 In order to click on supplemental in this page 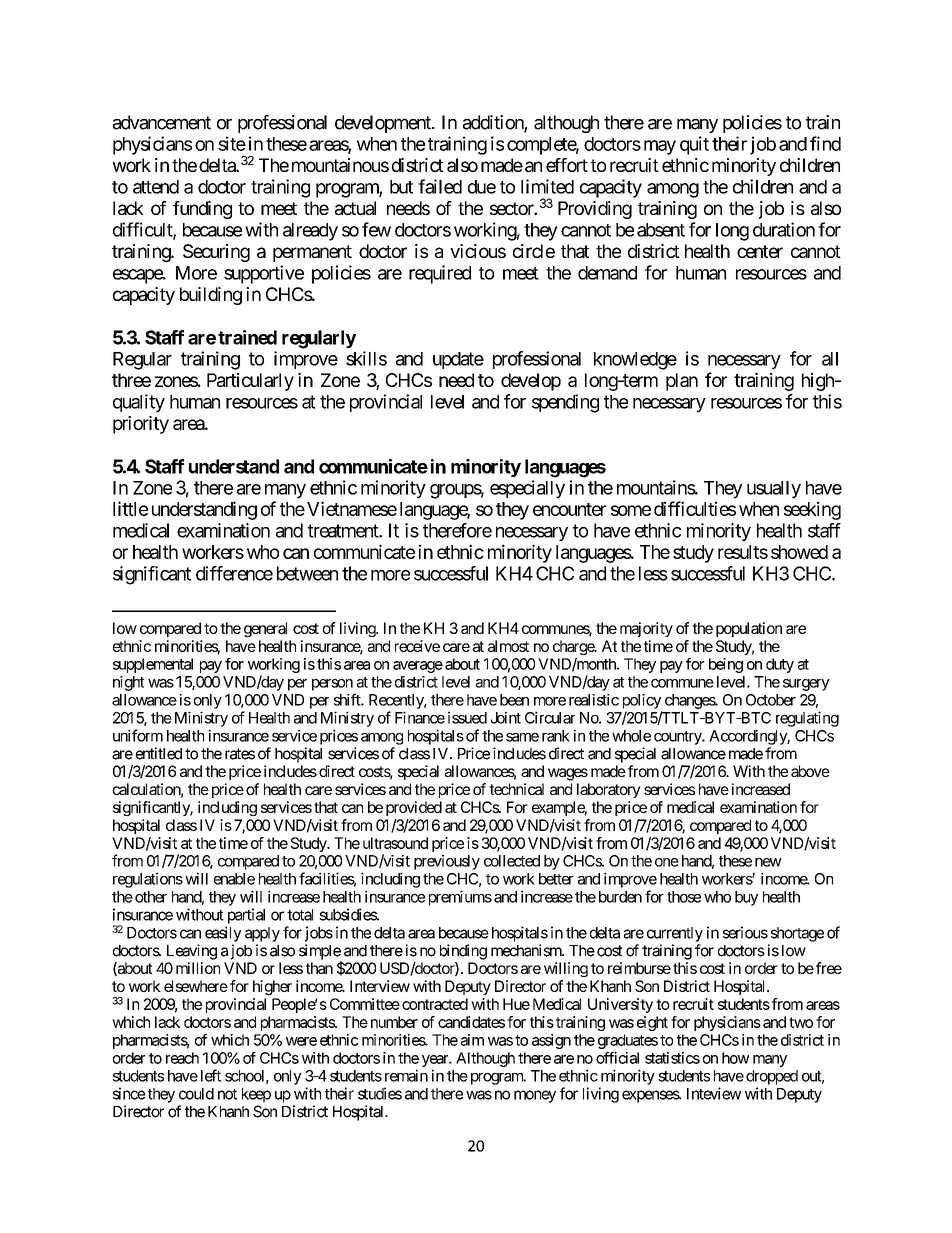, I will do `click(153, 665)`.
